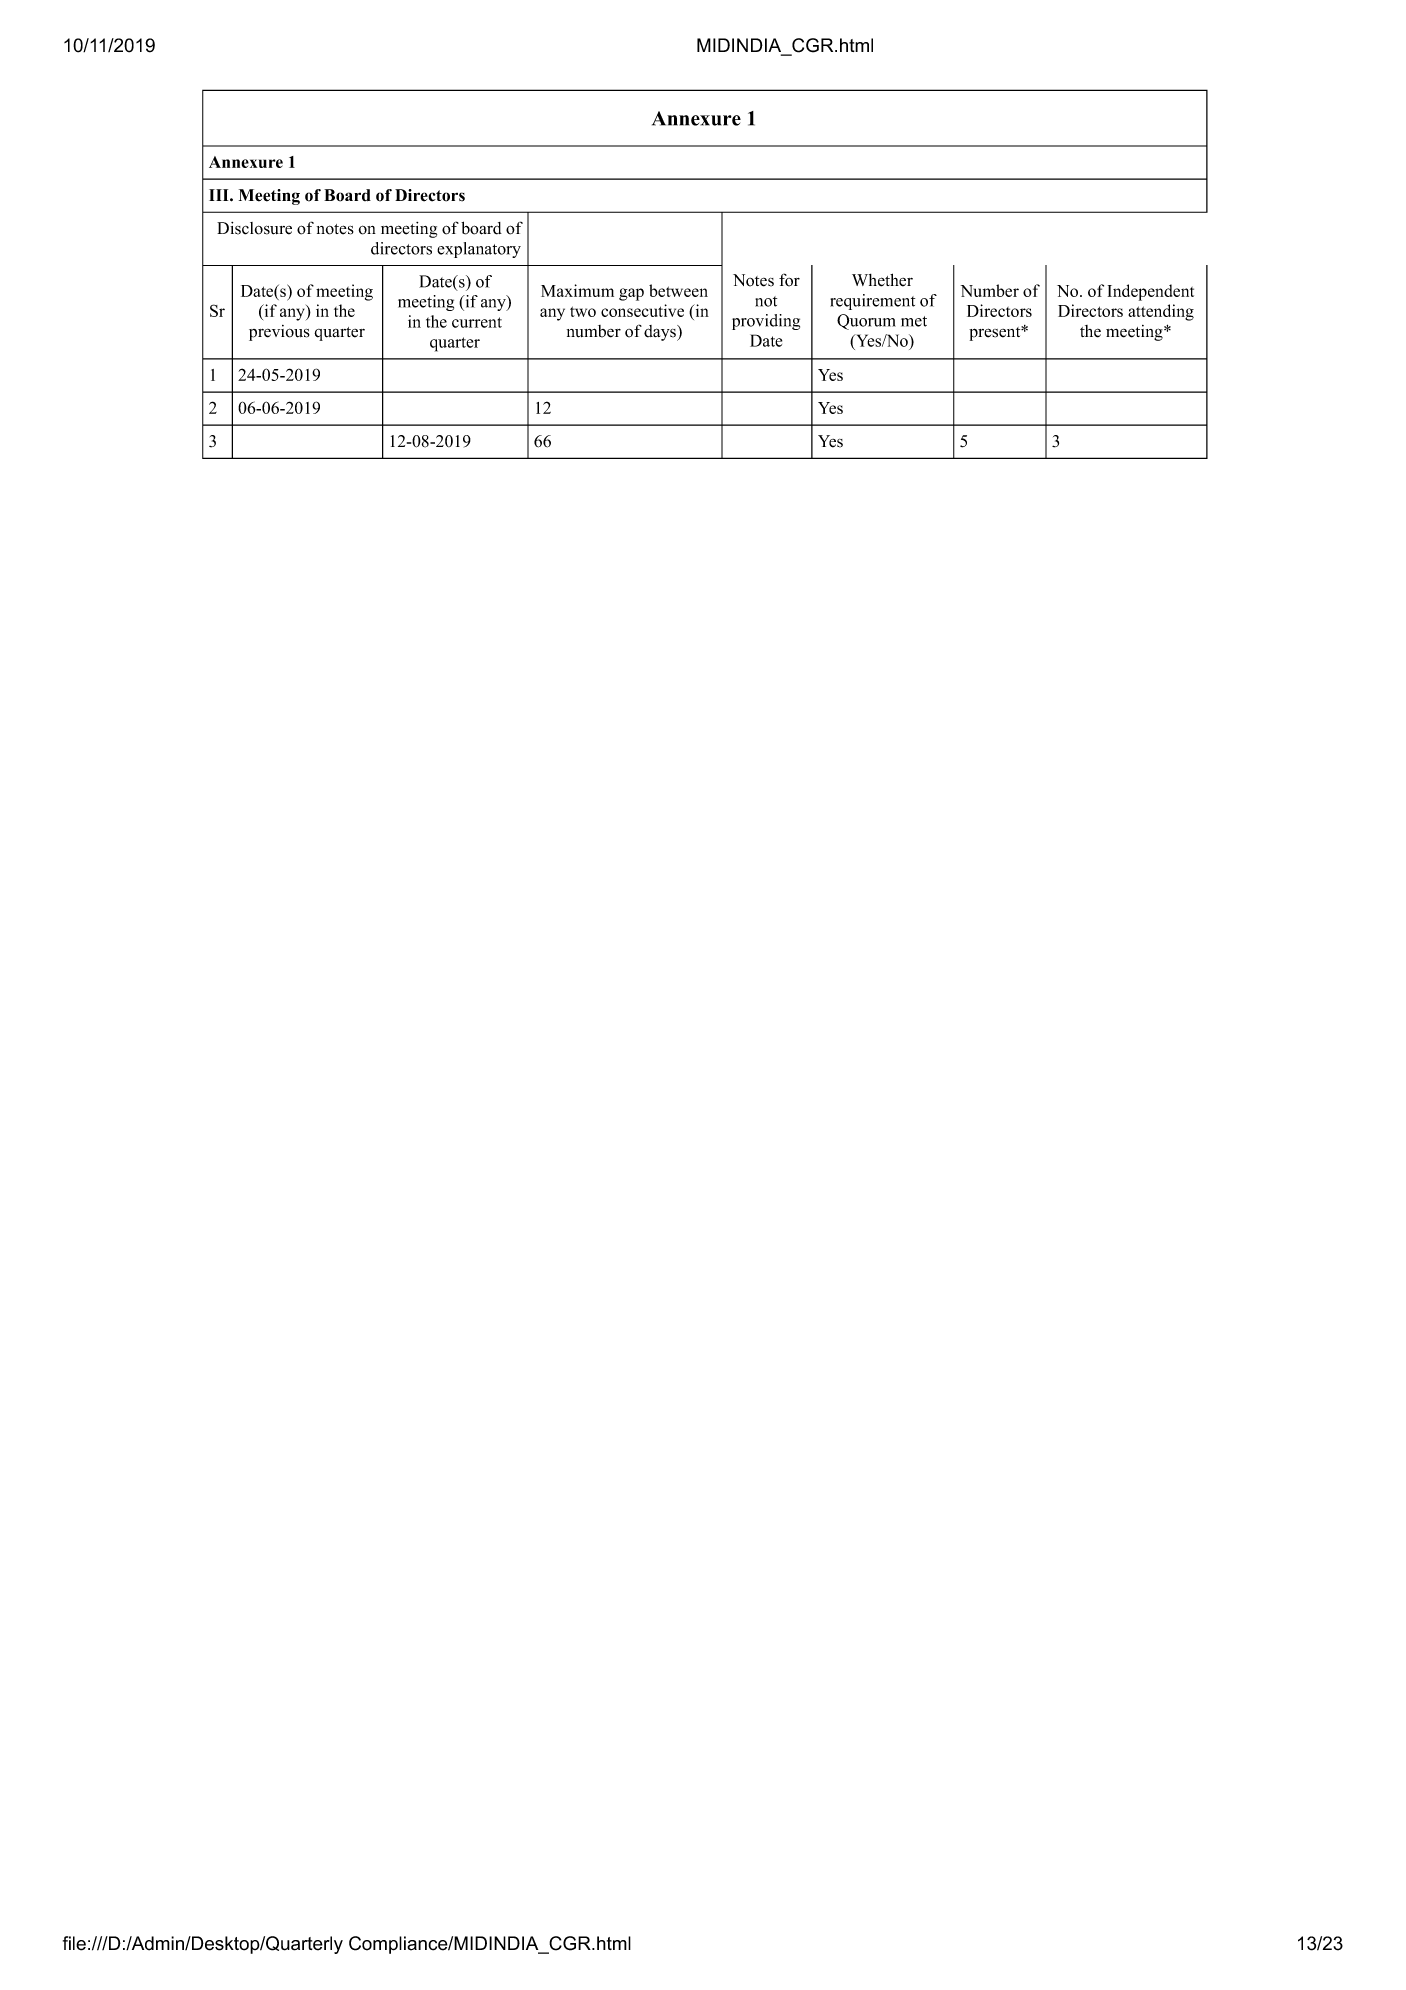 This image has height=1990, width=1406. I want to click on previous, so click(279, 333).
